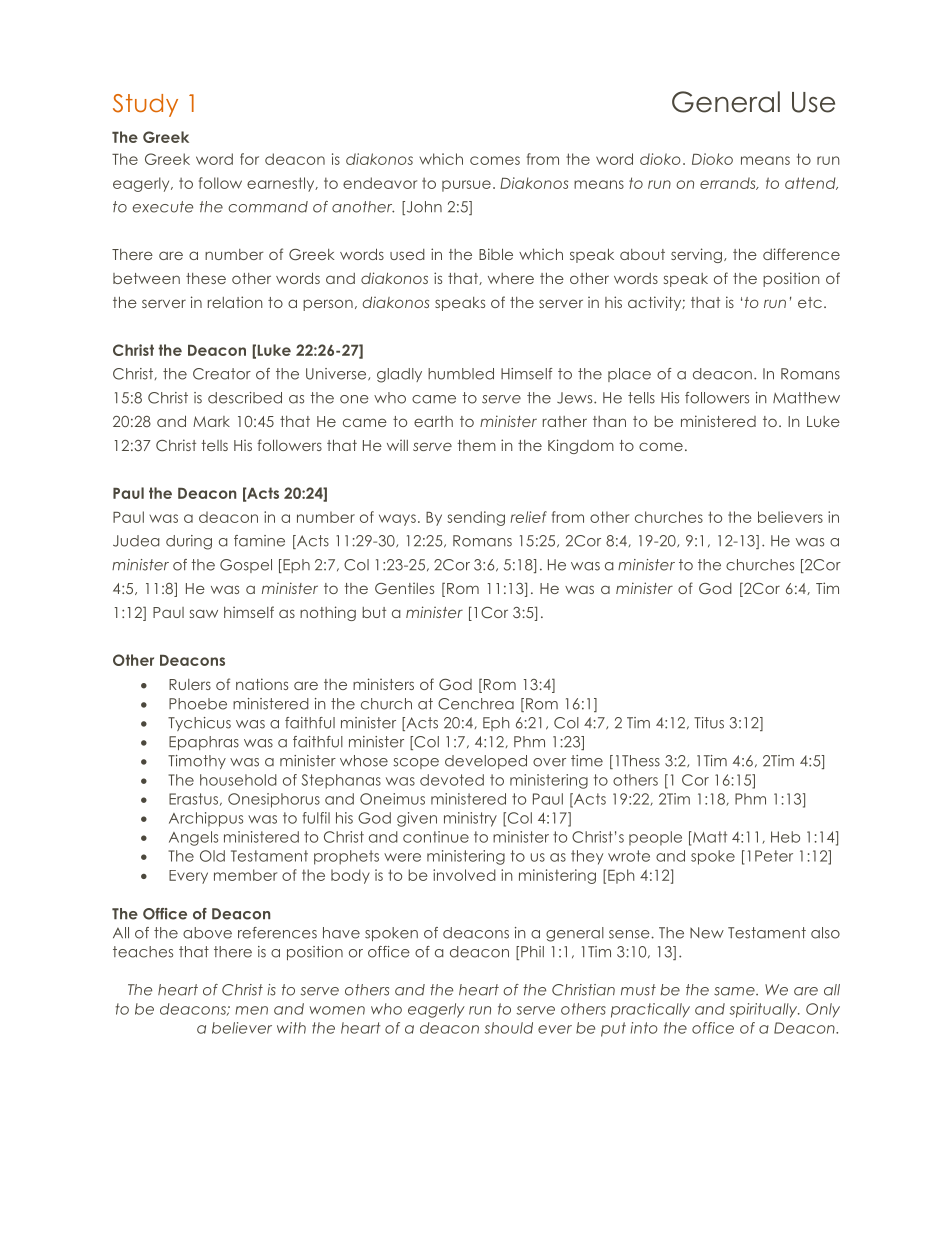 This screenshot has height=1233, width=952. Describe the element at coordinates (729, 183) in the screenshot. I see `errands` at that location.
